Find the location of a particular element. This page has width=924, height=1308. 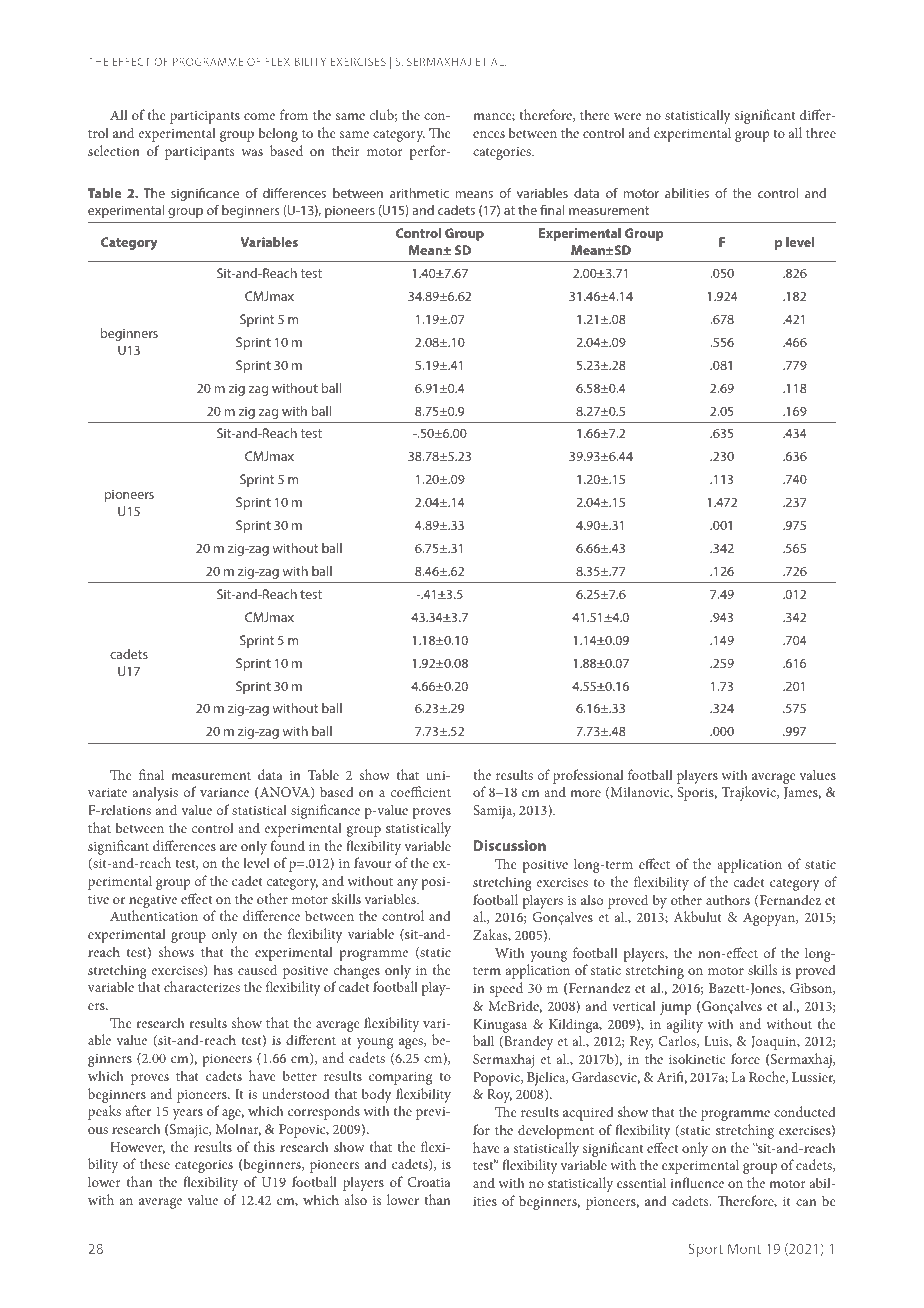

are is located at coordinates (228, 847).
